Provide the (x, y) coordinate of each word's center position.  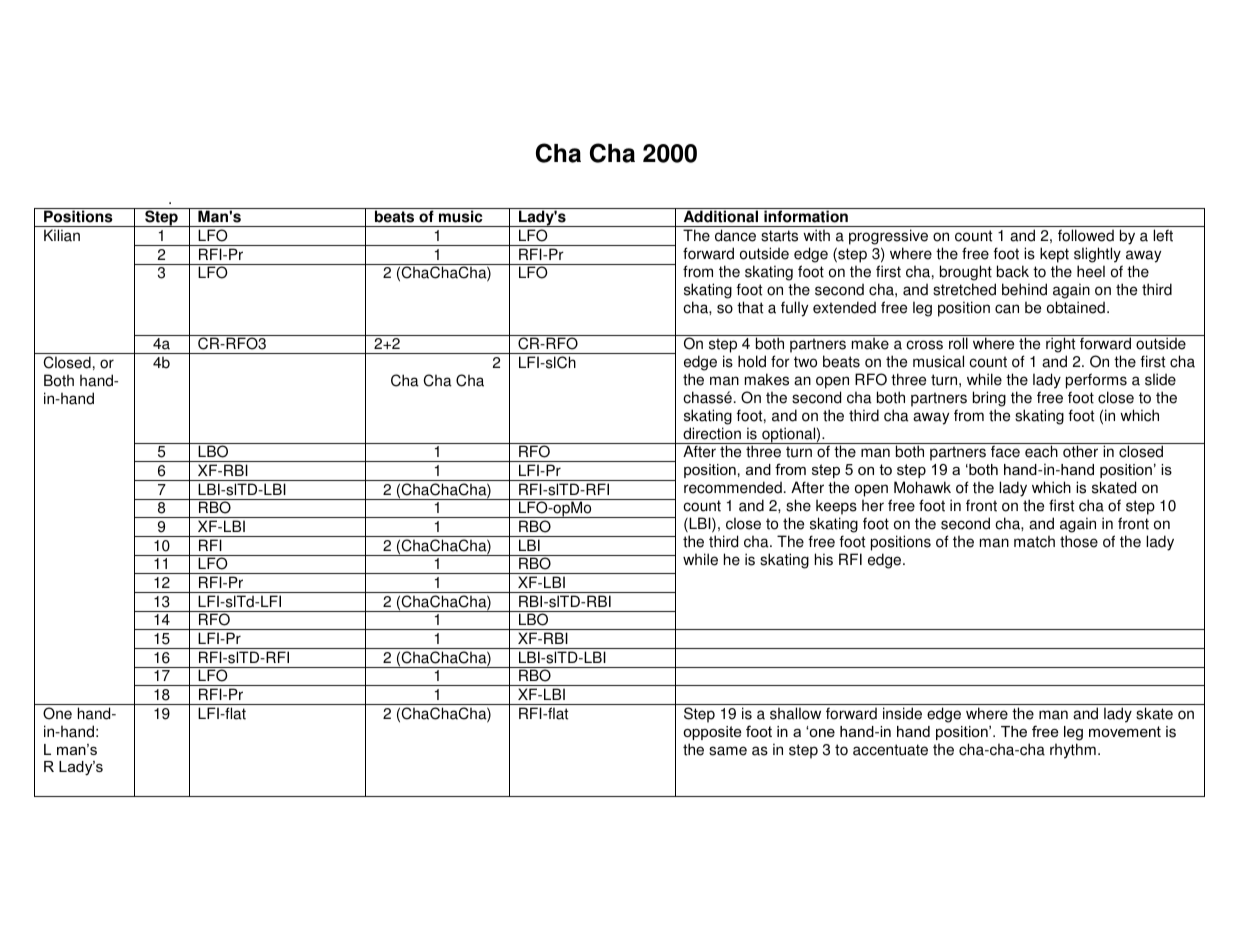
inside (902, 713)
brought (966, 273)
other (1080, 451)
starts (779, 236)
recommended (733, 487)
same (728, 751)
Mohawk (922, 487)
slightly (1097, 255)
